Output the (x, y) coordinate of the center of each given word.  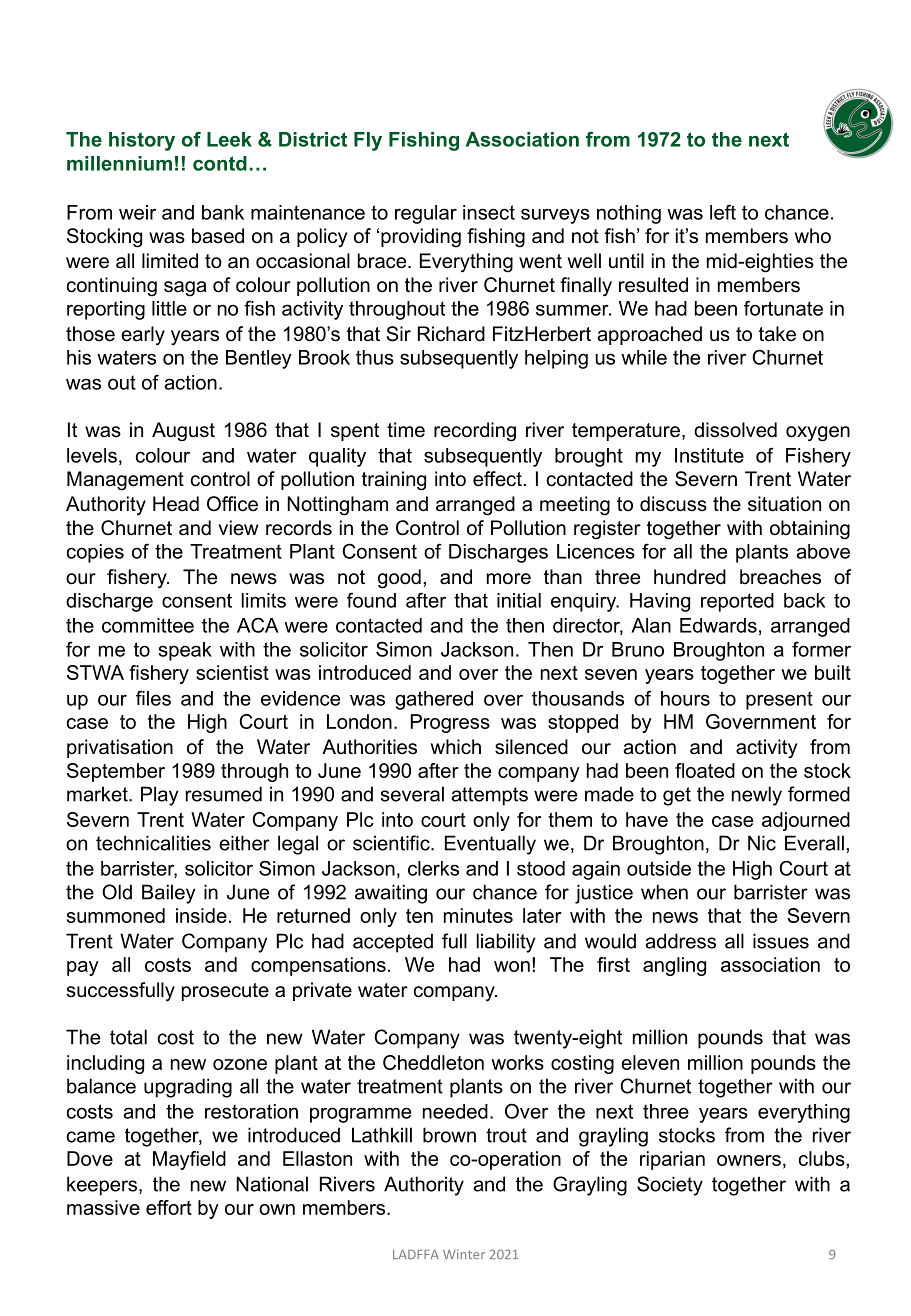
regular (426, 214)
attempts (489, 796)
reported (737, 602)
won (512, 966)
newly (757, 796)
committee (148, 625)
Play (159, 796)
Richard (451, 334)
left (723, 212)
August (183, 432)
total (128, 1037)
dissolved (735, 430)
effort (169, 1207)
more (509, 579)
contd (220, 163)
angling (674, 966)
